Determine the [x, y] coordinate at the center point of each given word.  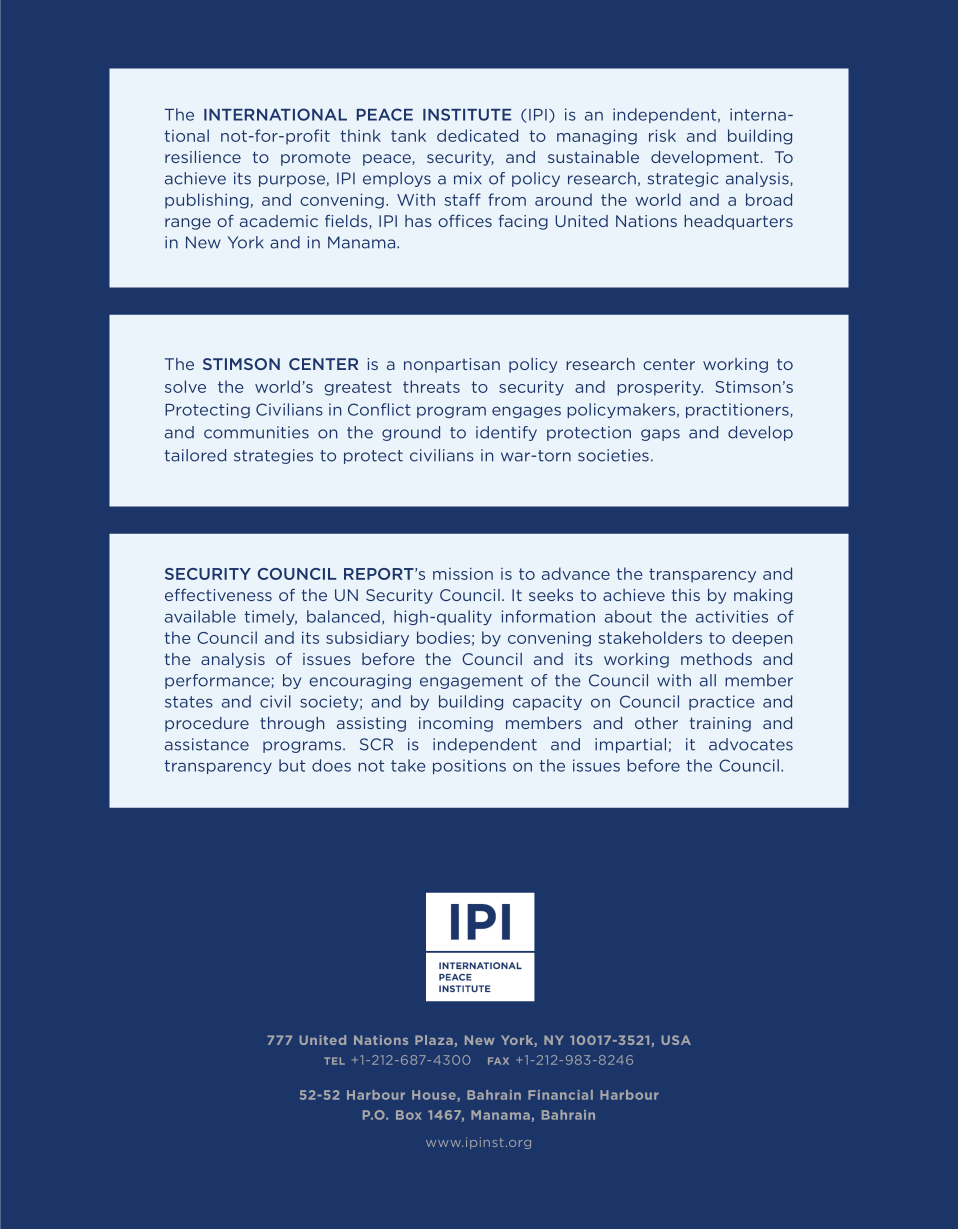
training [720, 724]
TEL [334, 1061]
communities [256, 432]
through [292, 724]
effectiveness [218, 595]
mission [463, 574]
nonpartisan [452, 365]
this [686, 595]
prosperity [660, 388]
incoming [456, 724]
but [292, 765]
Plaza [434, 1040]
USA [676, 1040]
